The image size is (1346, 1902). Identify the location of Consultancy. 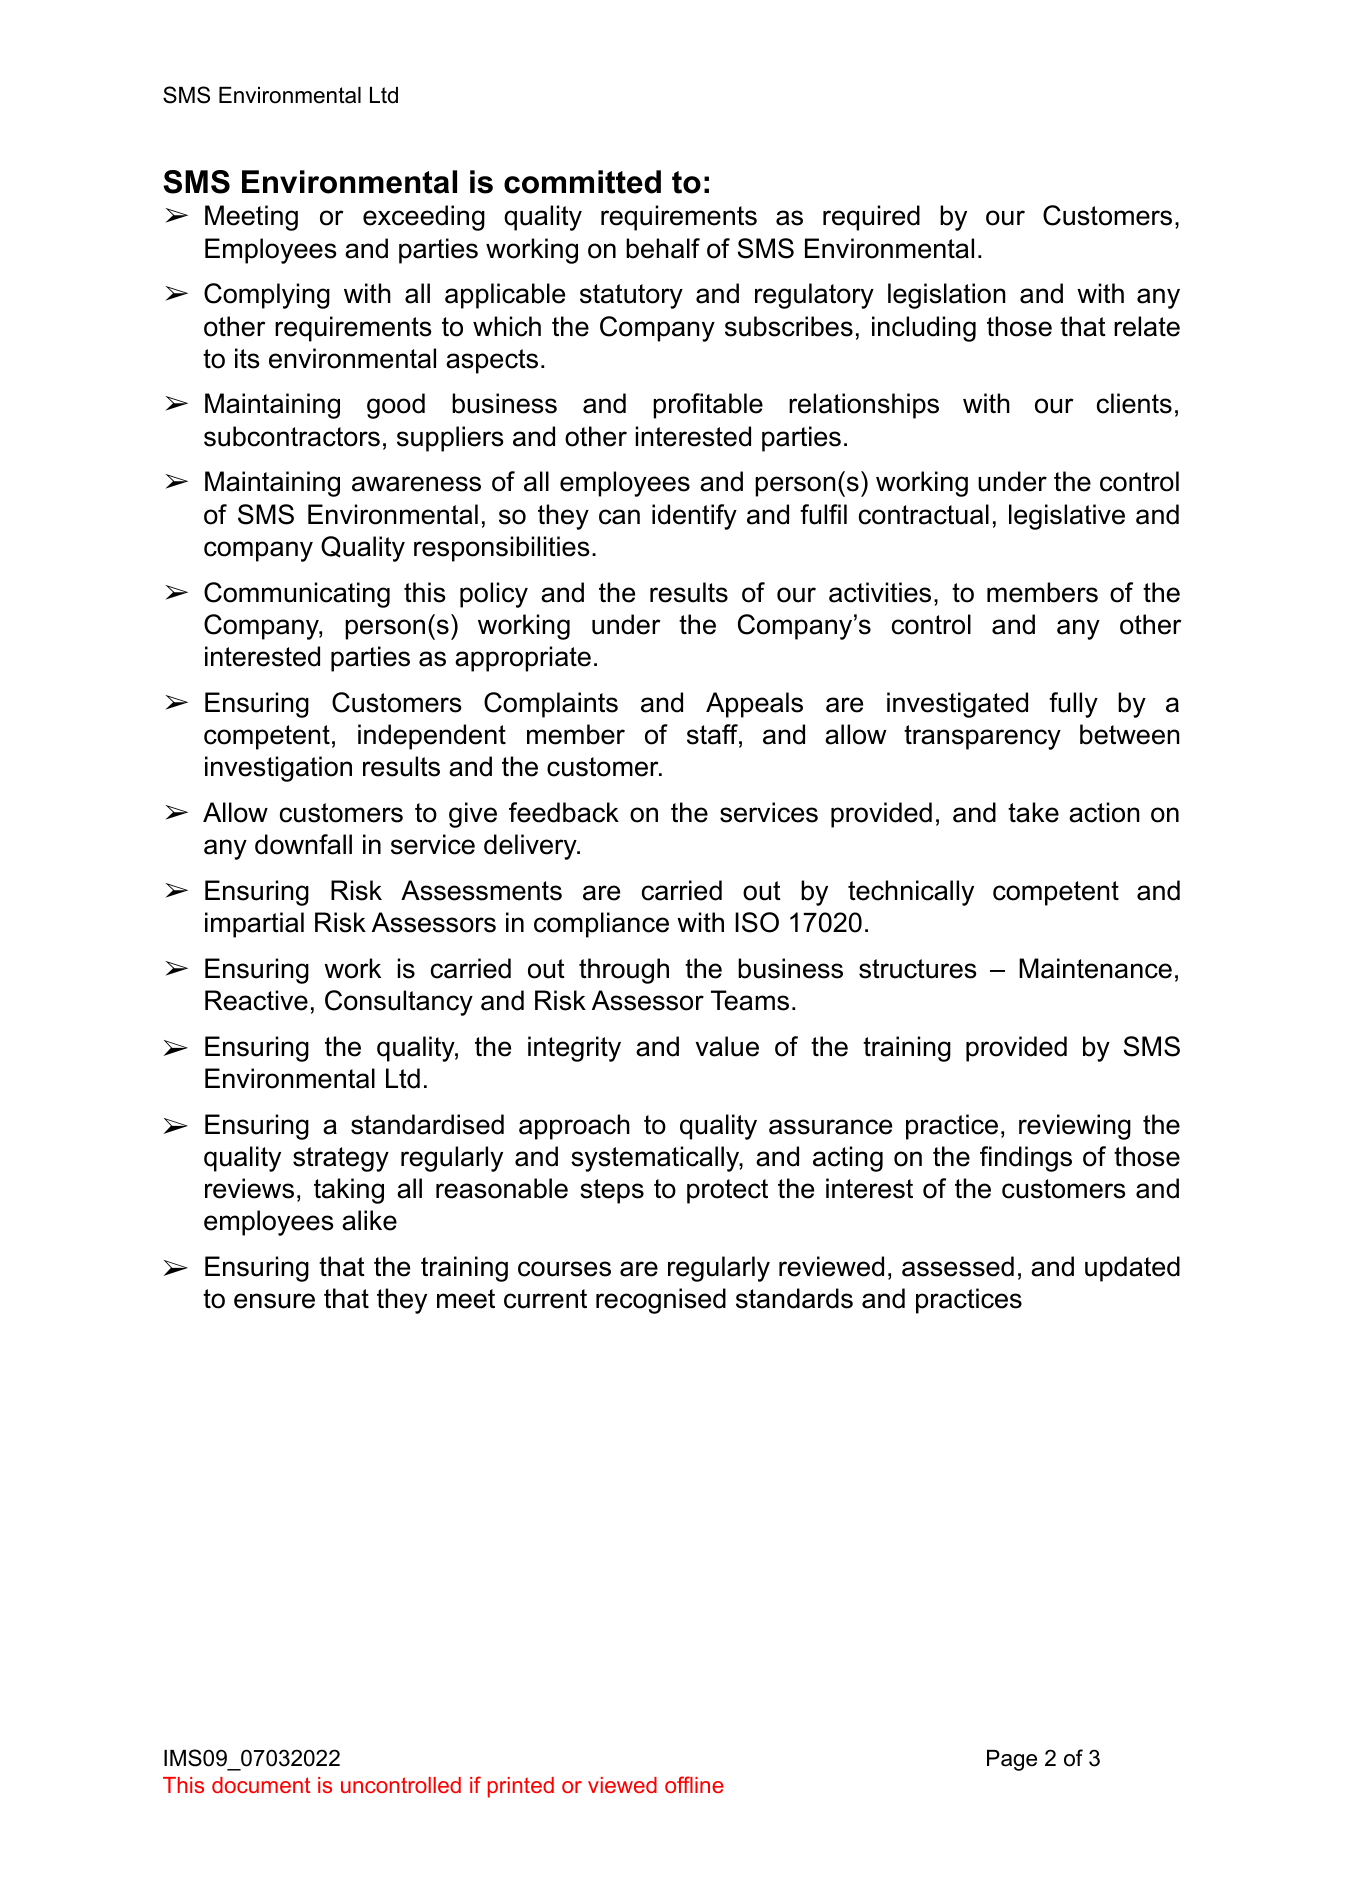
(399, 1003).
